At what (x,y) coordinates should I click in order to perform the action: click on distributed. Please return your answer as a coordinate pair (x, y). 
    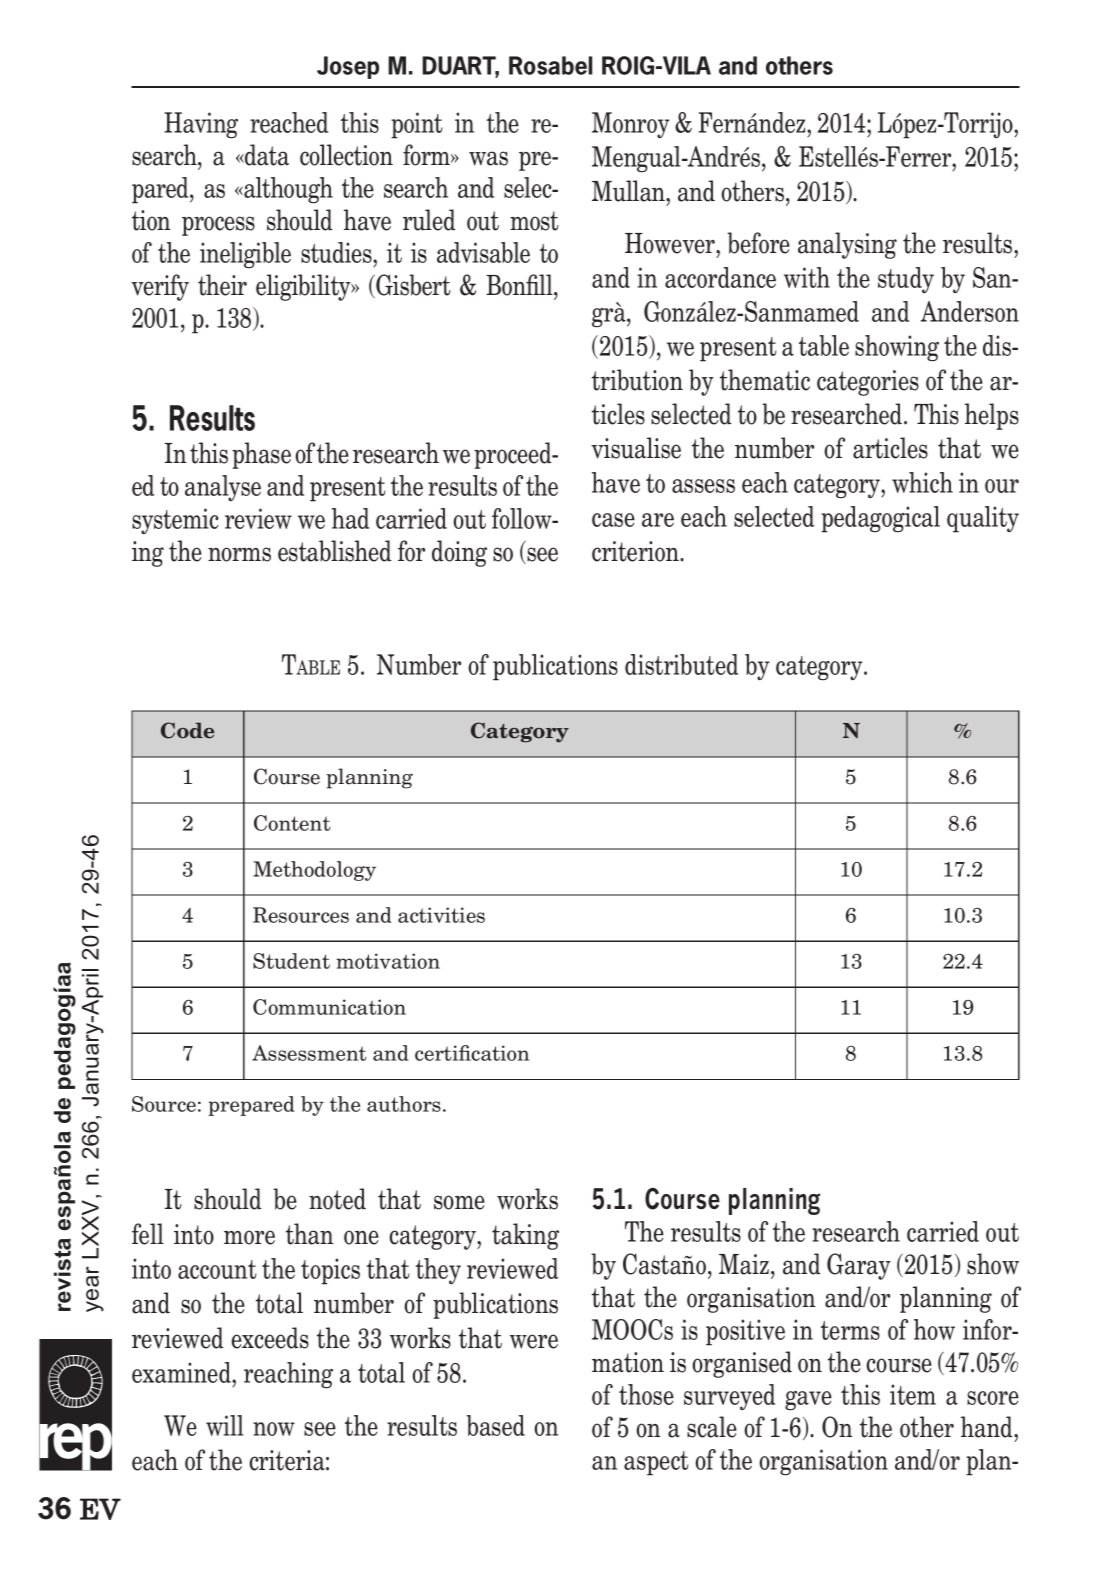
    Looking at the image, I should click on (681, 664).
